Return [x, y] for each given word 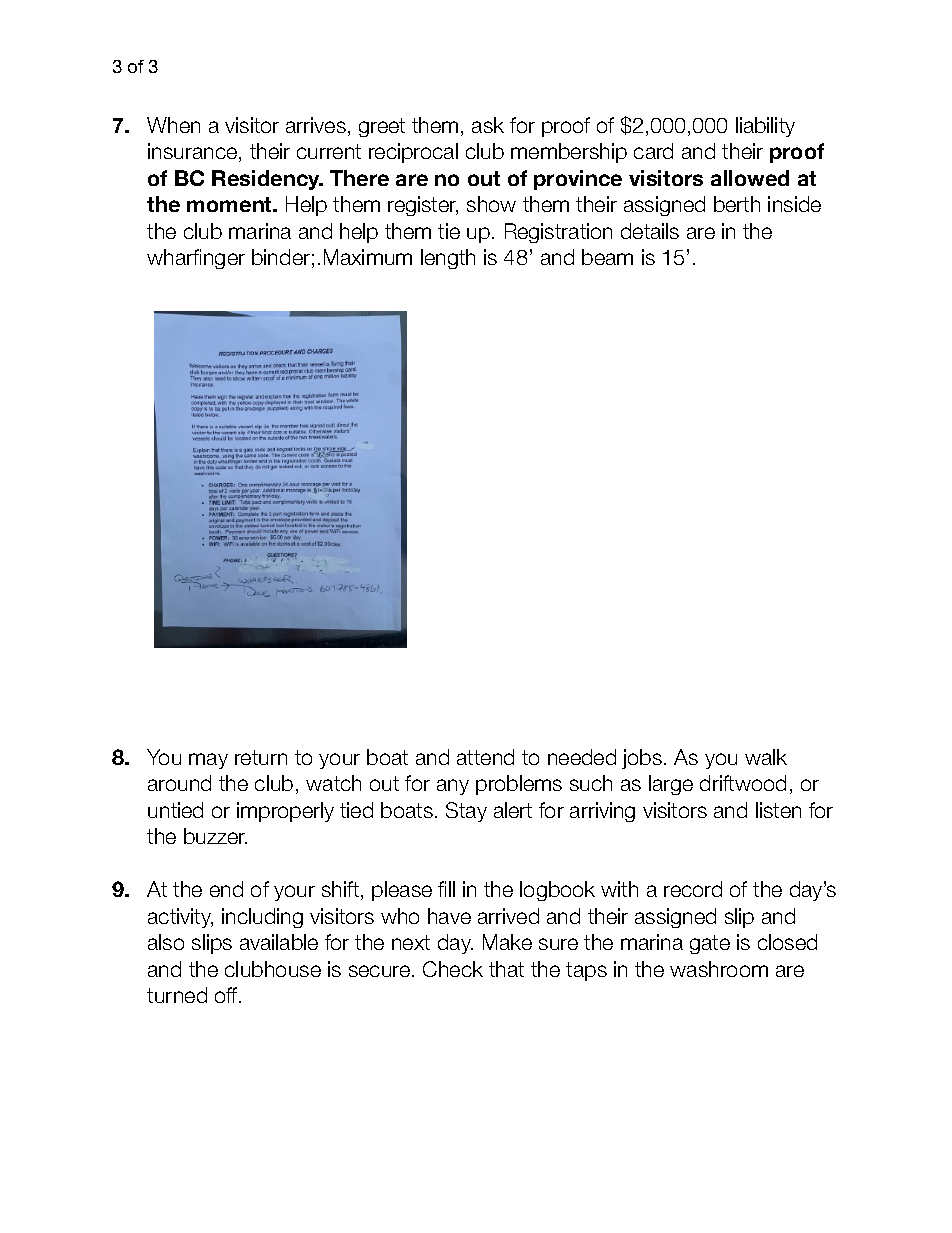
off [227, 995]
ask [488, 125]
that [506, 969]
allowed [750, 178]
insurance [194, 152]
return [261, 757]
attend [485, 757]
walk [766, 757]
